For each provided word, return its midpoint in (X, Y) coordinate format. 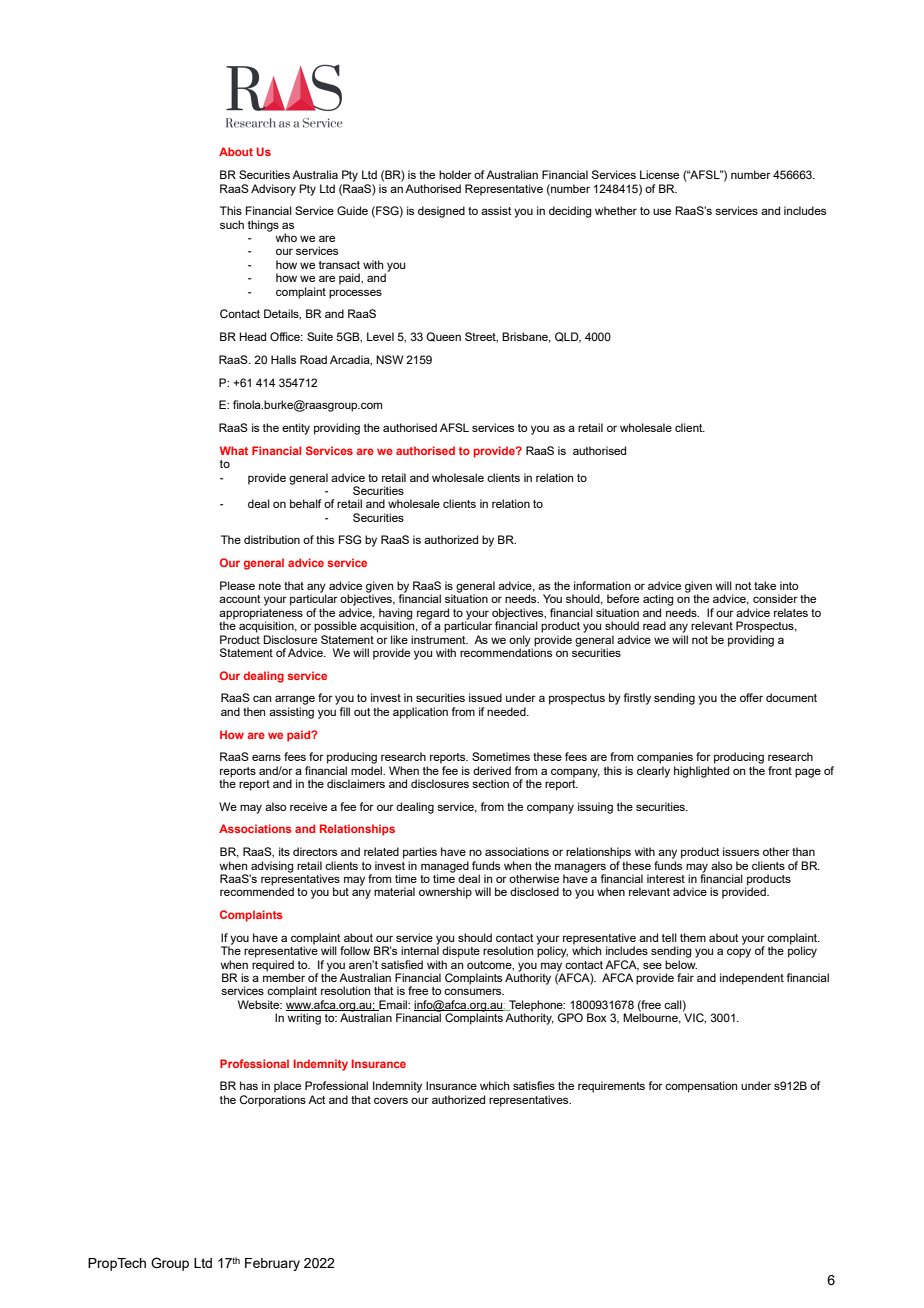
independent (752, 979)
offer (751, 697)
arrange (295, 700)
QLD (568, 337)
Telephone (536, 1007)
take (765, 585)
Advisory (273, 190)
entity (296, 429)
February (272, 1264)
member (284, 976)
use (662, 211)
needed (507, 711)
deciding (570, 212)
